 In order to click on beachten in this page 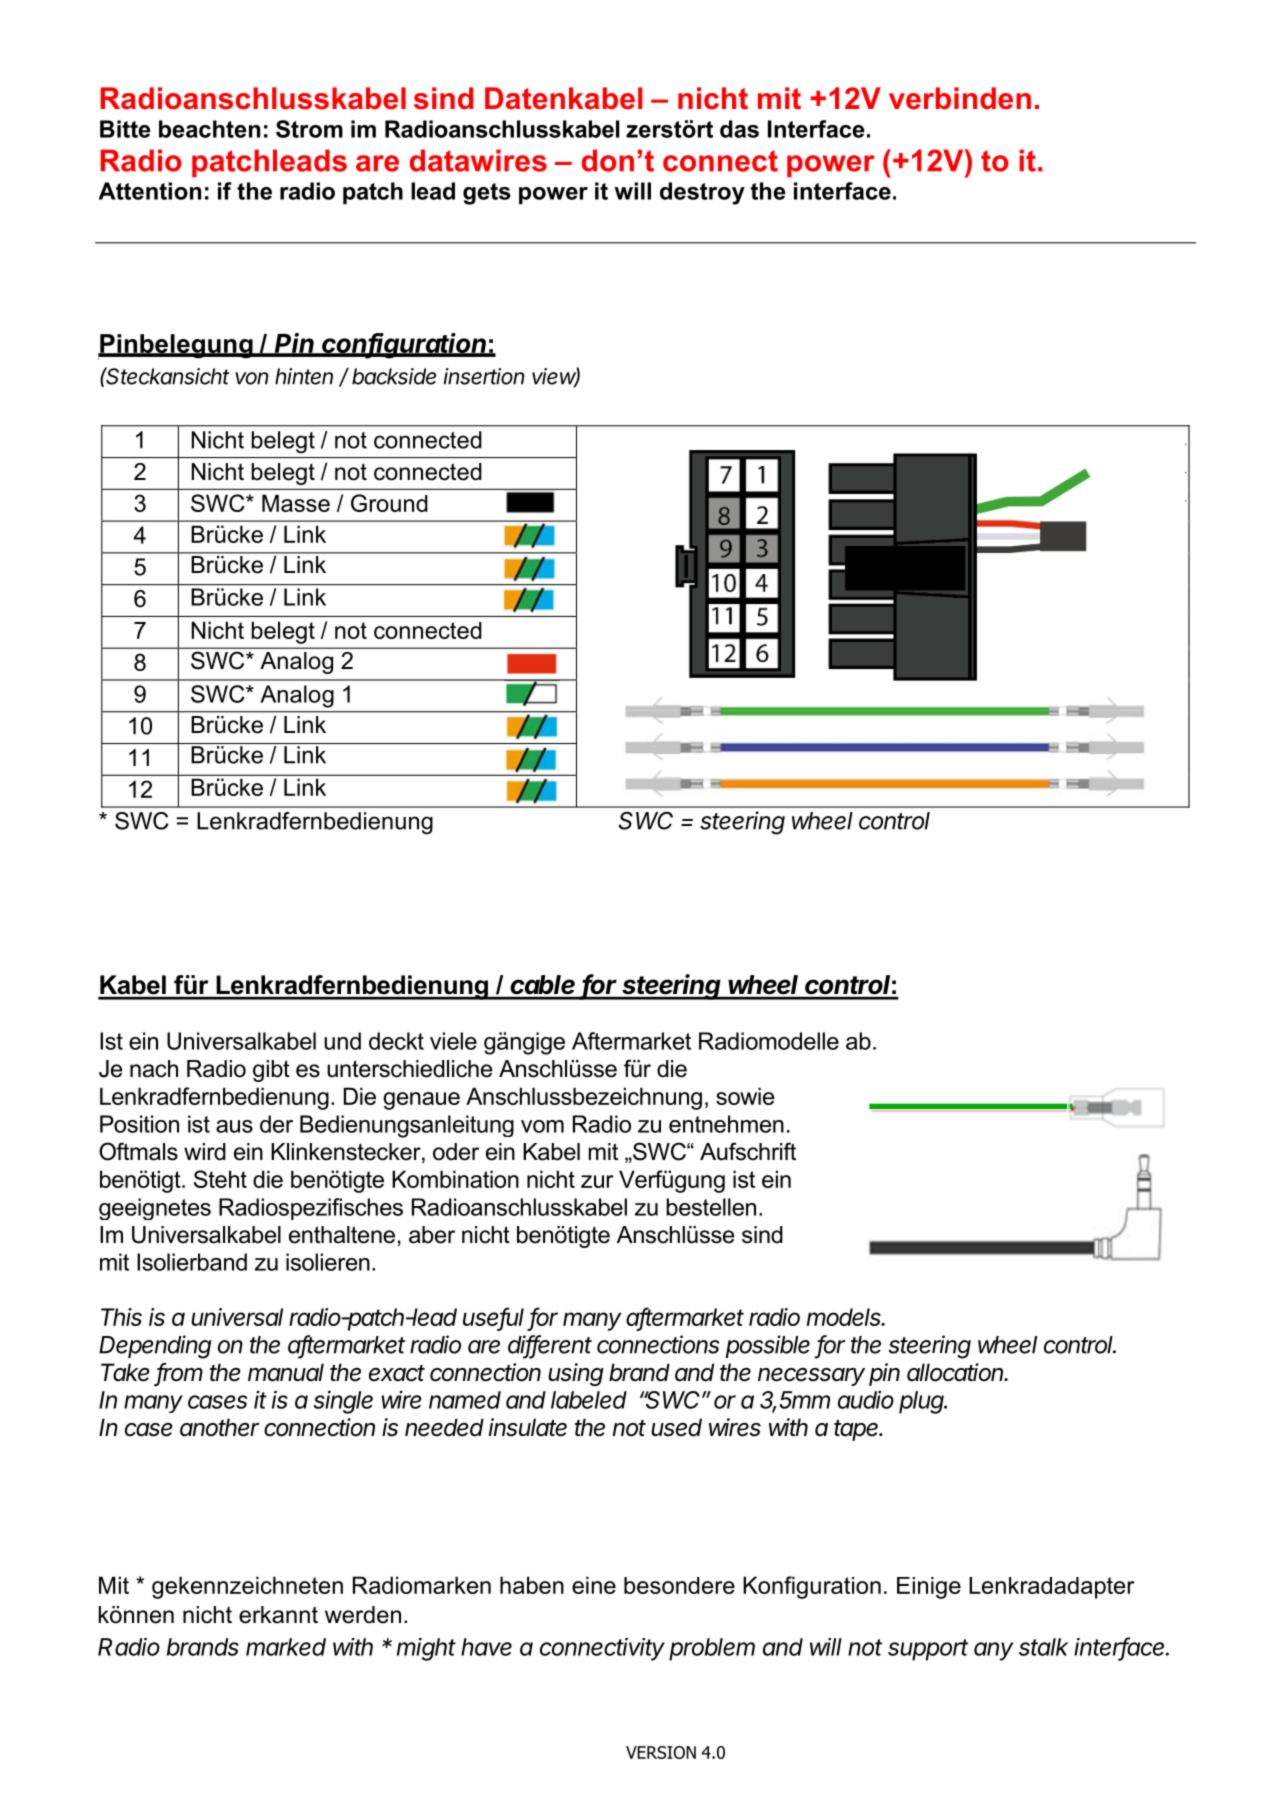, I will do `click(209, 129)`.
